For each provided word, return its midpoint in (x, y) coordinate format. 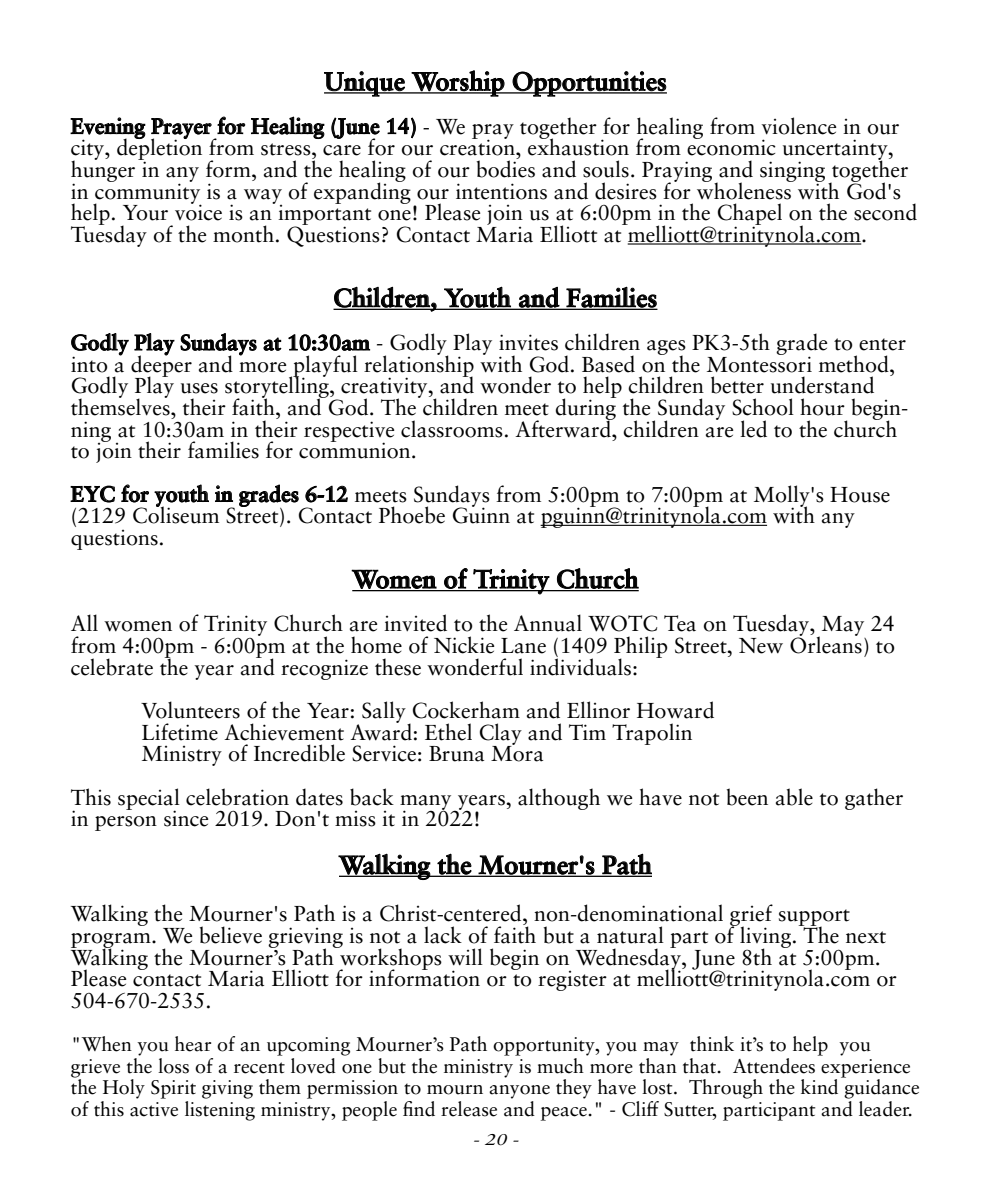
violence (799, 126)
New (761, 646)
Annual (548, 623)
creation (478, 146)
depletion (159, 149)
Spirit (173, 1089)
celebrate (112, 667)
